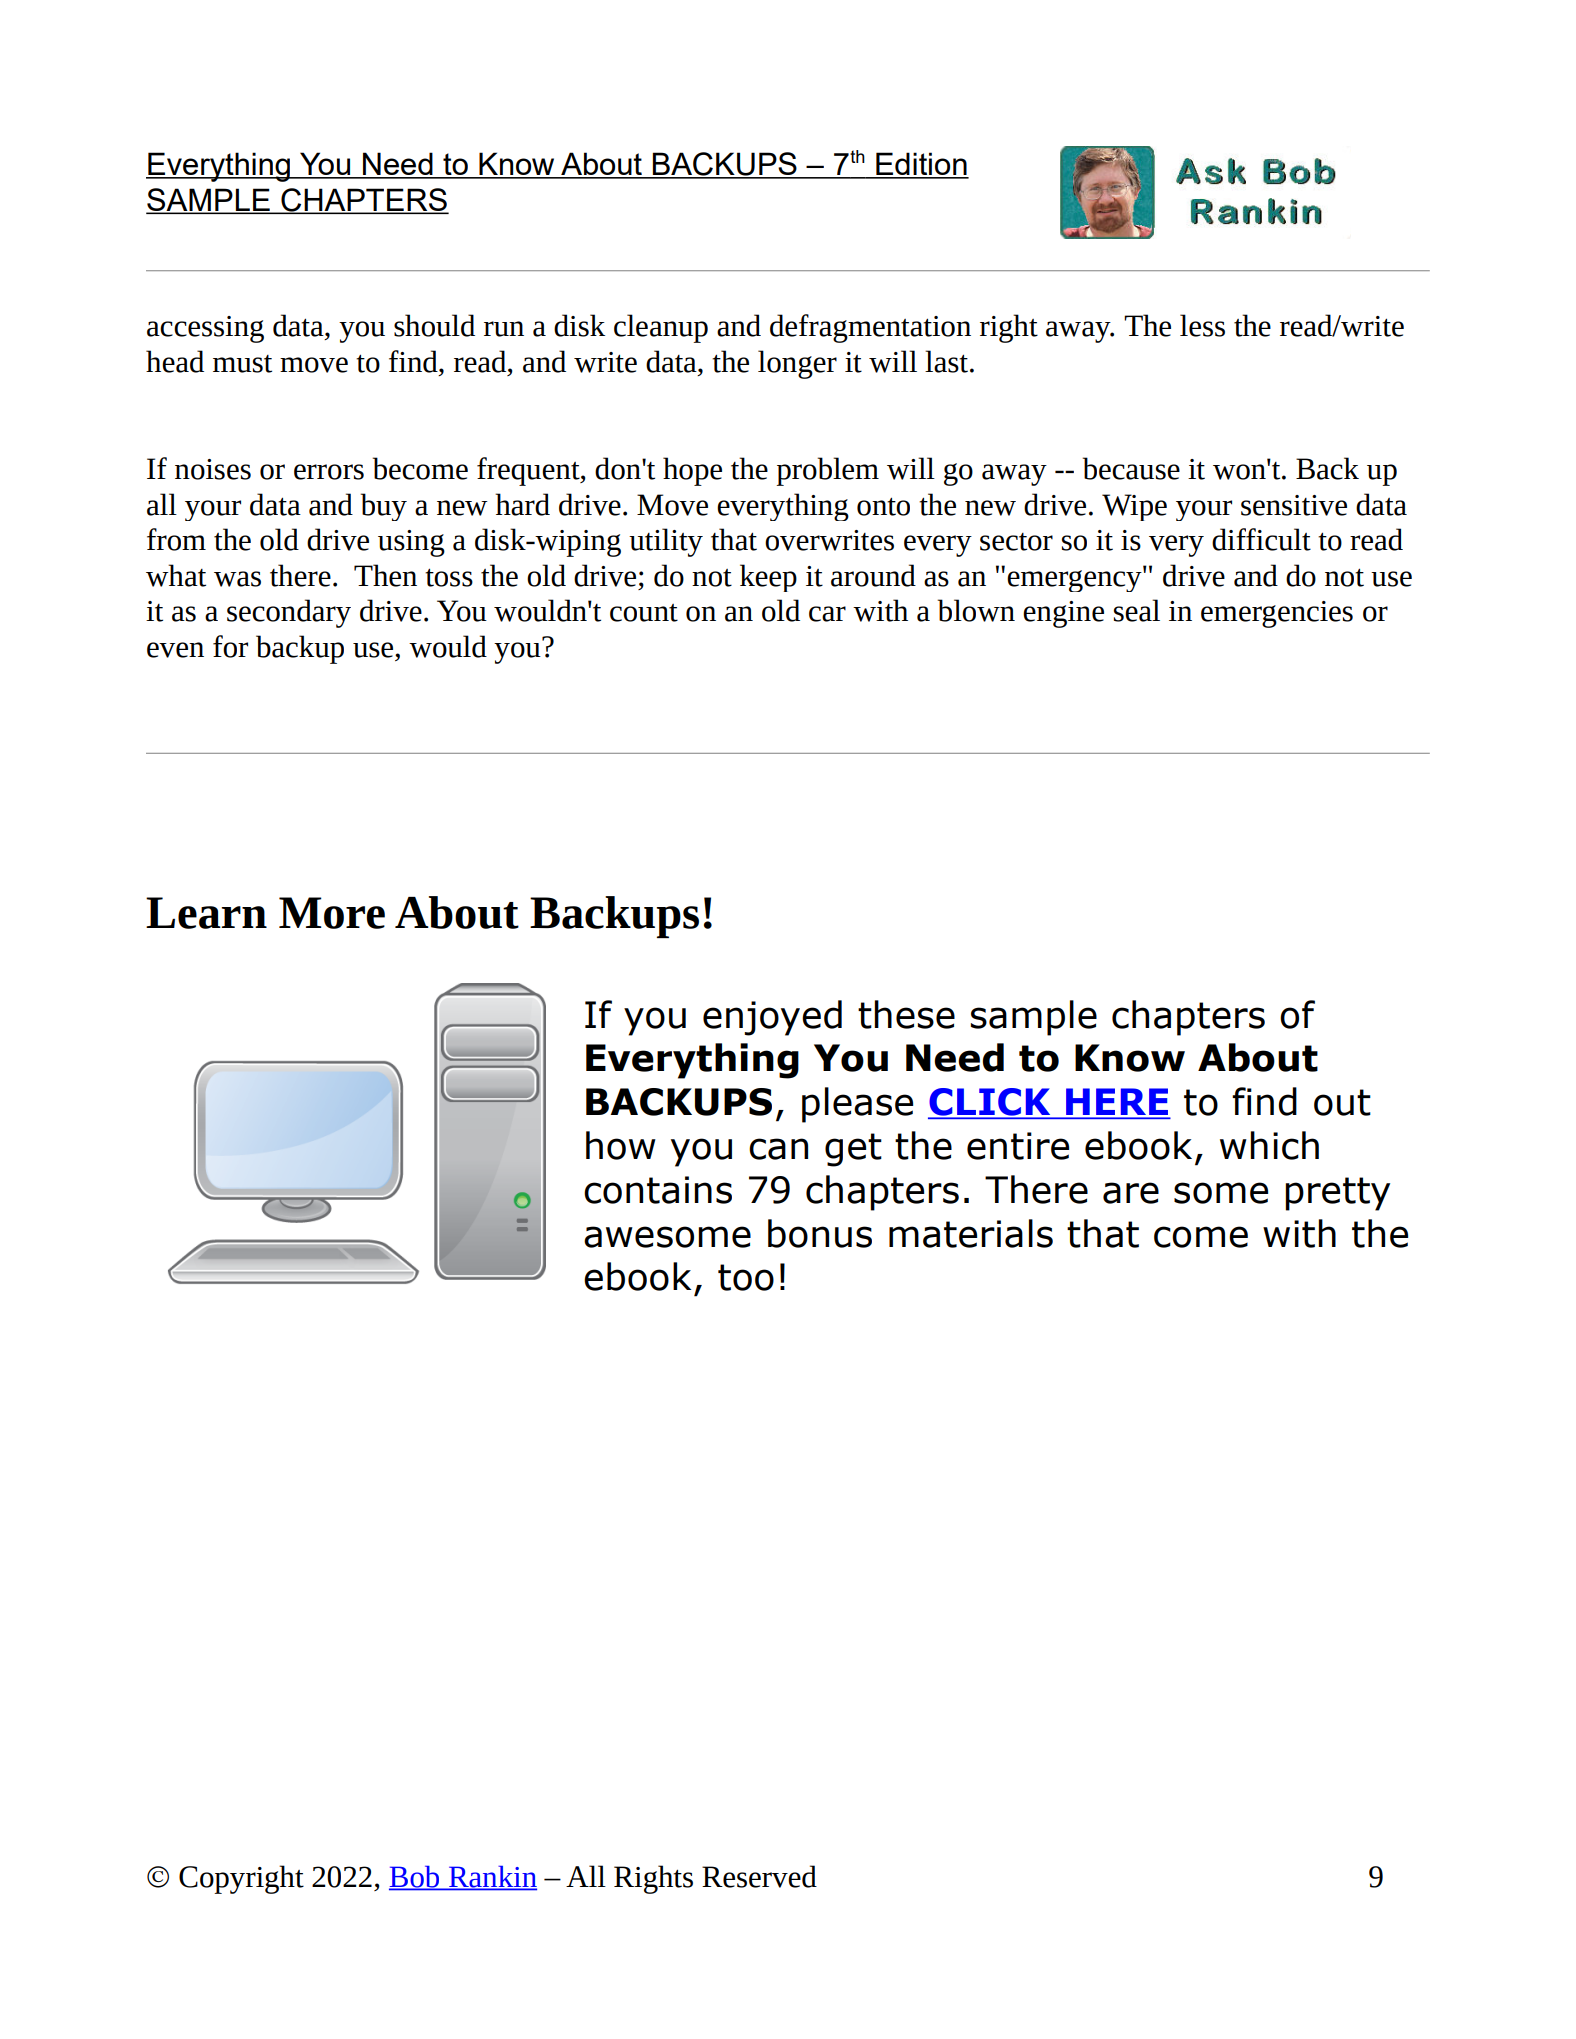  I want to click on More, so click(332, 913).
